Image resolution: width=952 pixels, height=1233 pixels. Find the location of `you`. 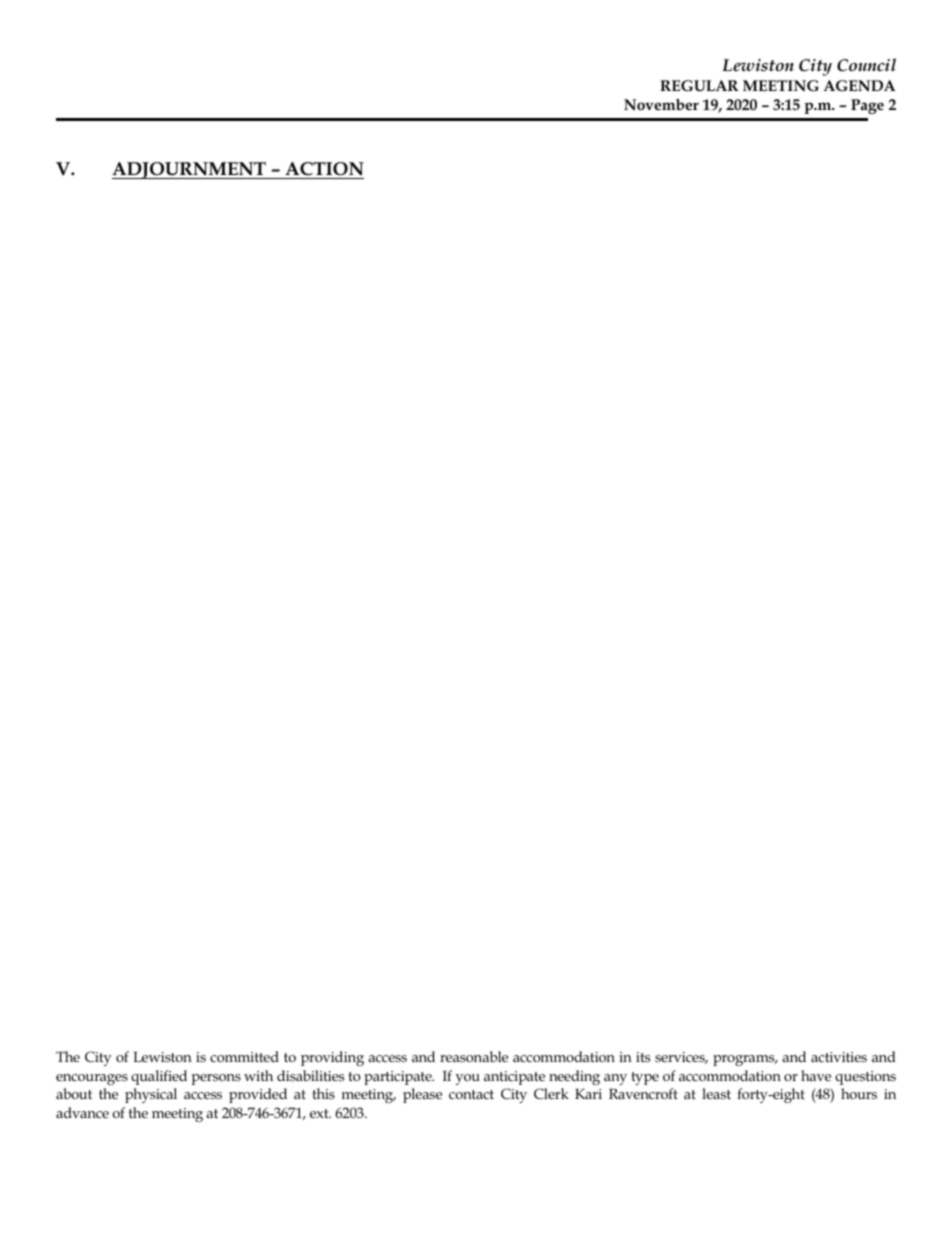

you is located at coordinates (468, 1079).
